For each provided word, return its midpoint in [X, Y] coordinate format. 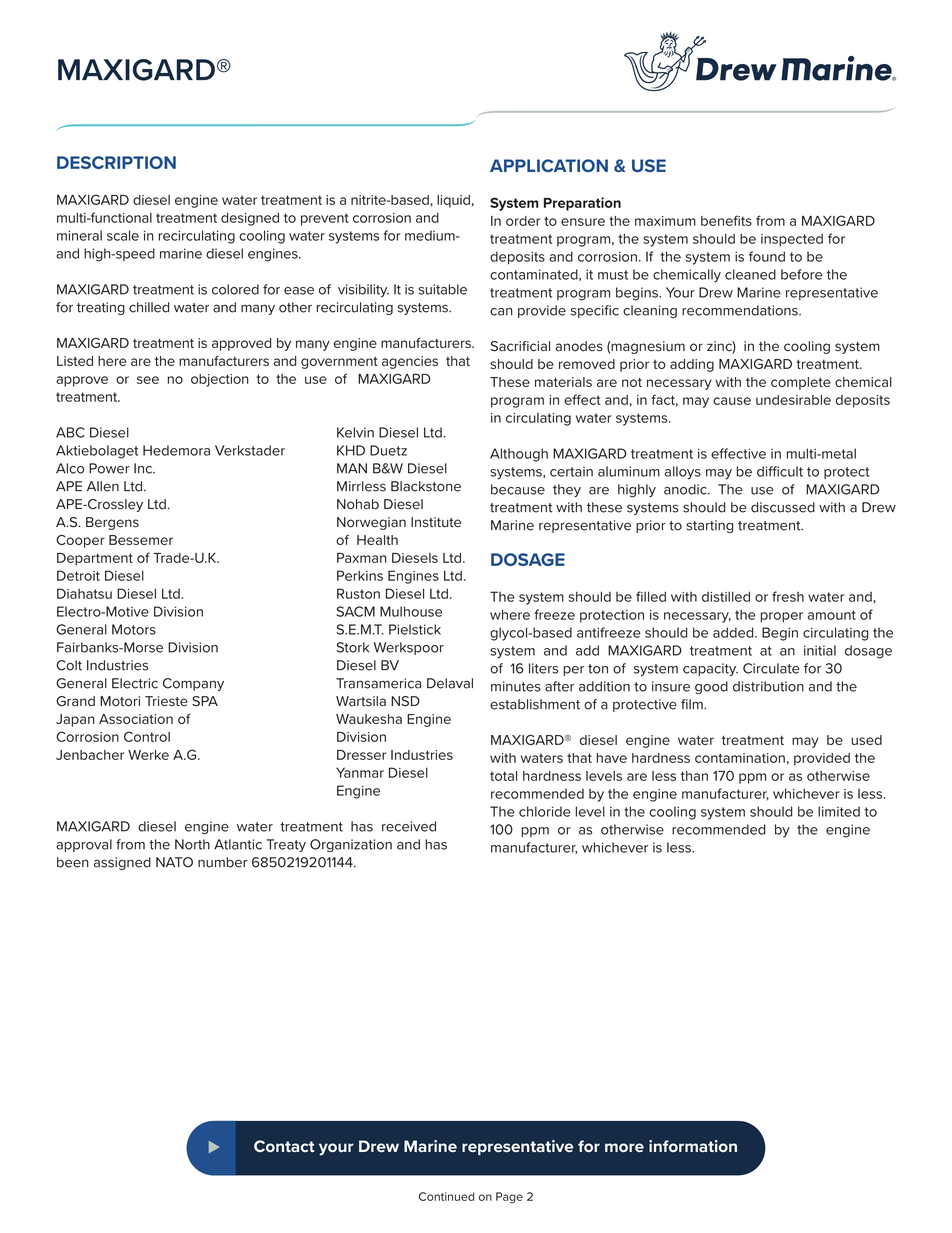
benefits [726, 220]
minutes [516, 686]
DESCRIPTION [116, 162]
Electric [135, 683]
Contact [284, 1146]
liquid [453, 201]
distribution [768, 686]
